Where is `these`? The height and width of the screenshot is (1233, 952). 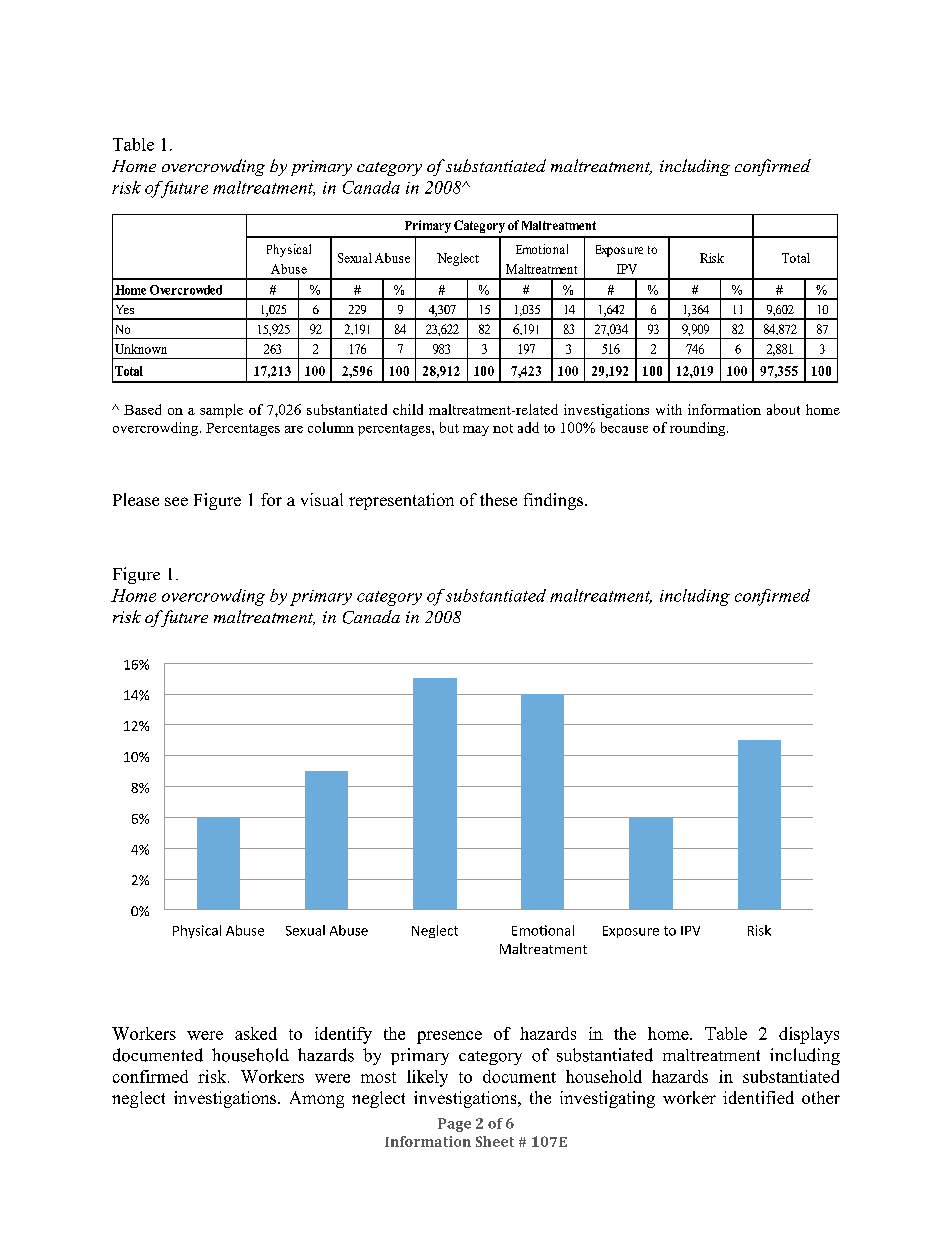
these is located at coordinates (498, 499).
